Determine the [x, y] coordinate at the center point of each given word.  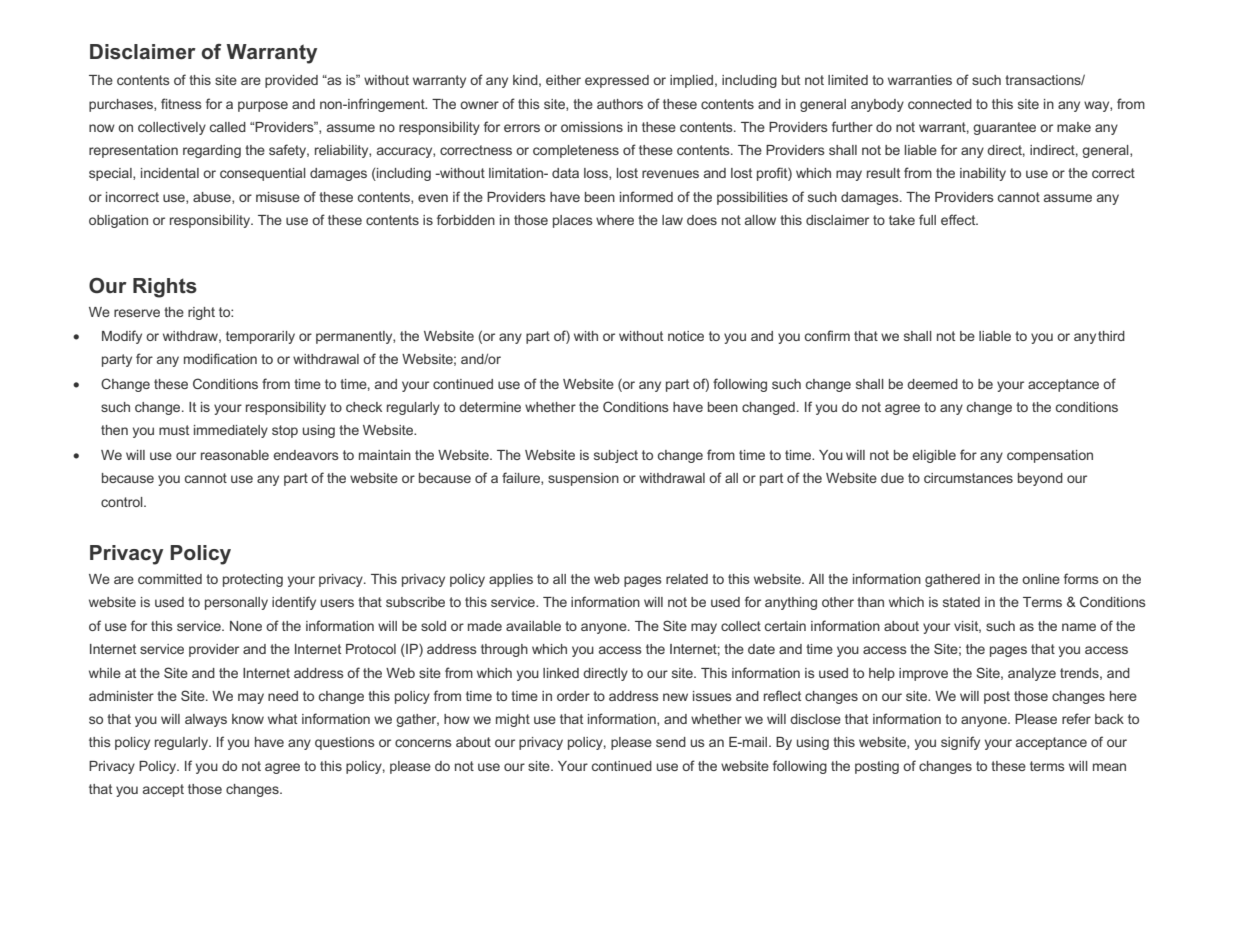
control [123, 502]
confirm [827, 335]
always [206, 720]
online [1041, 579]
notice [686, 336]
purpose [263, 106]
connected [940, 104]
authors [620, 104]
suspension [583, 479]
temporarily [260, 337]
